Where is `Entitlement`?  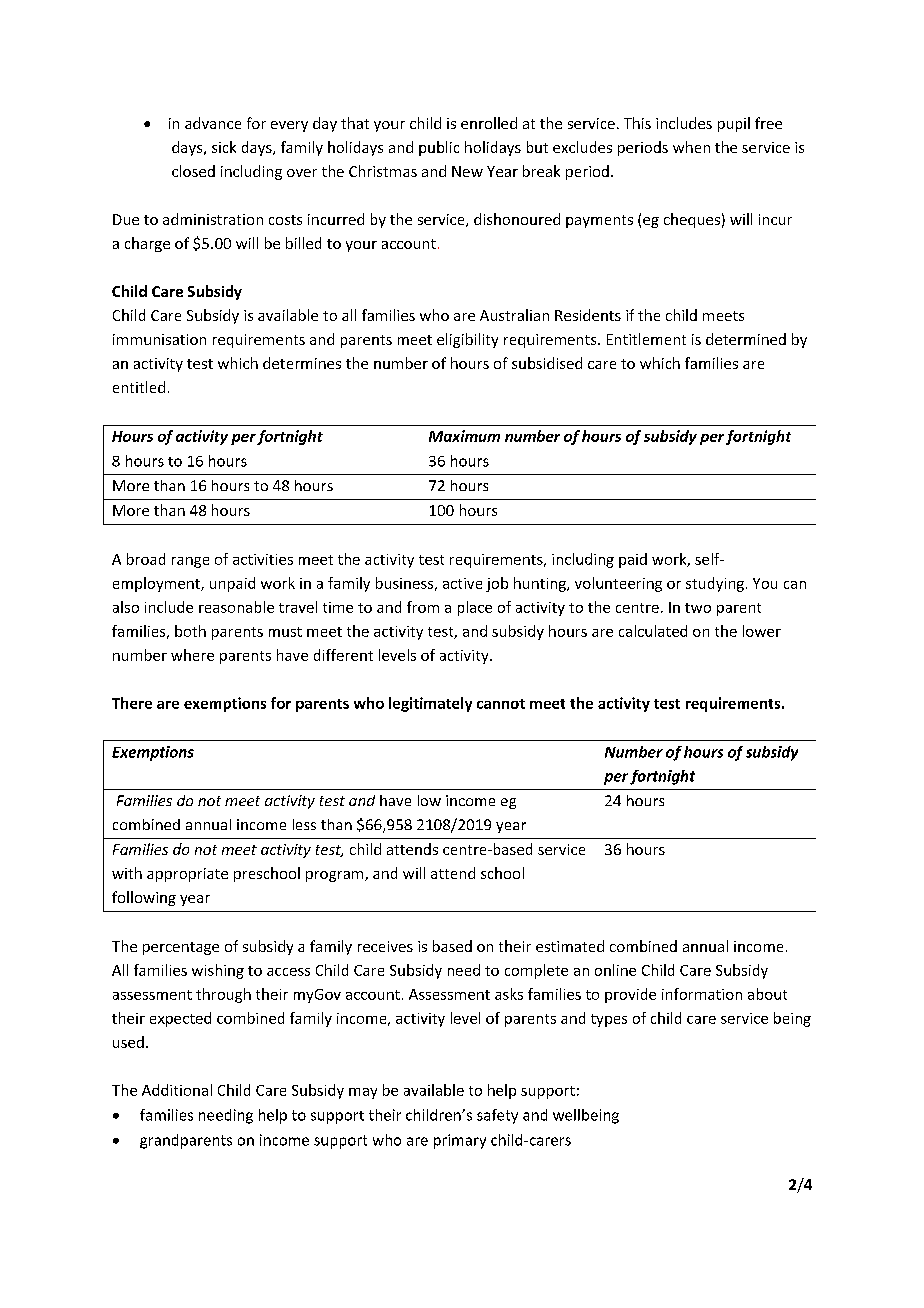
Entitlement is located at coordinates (646, 339).
